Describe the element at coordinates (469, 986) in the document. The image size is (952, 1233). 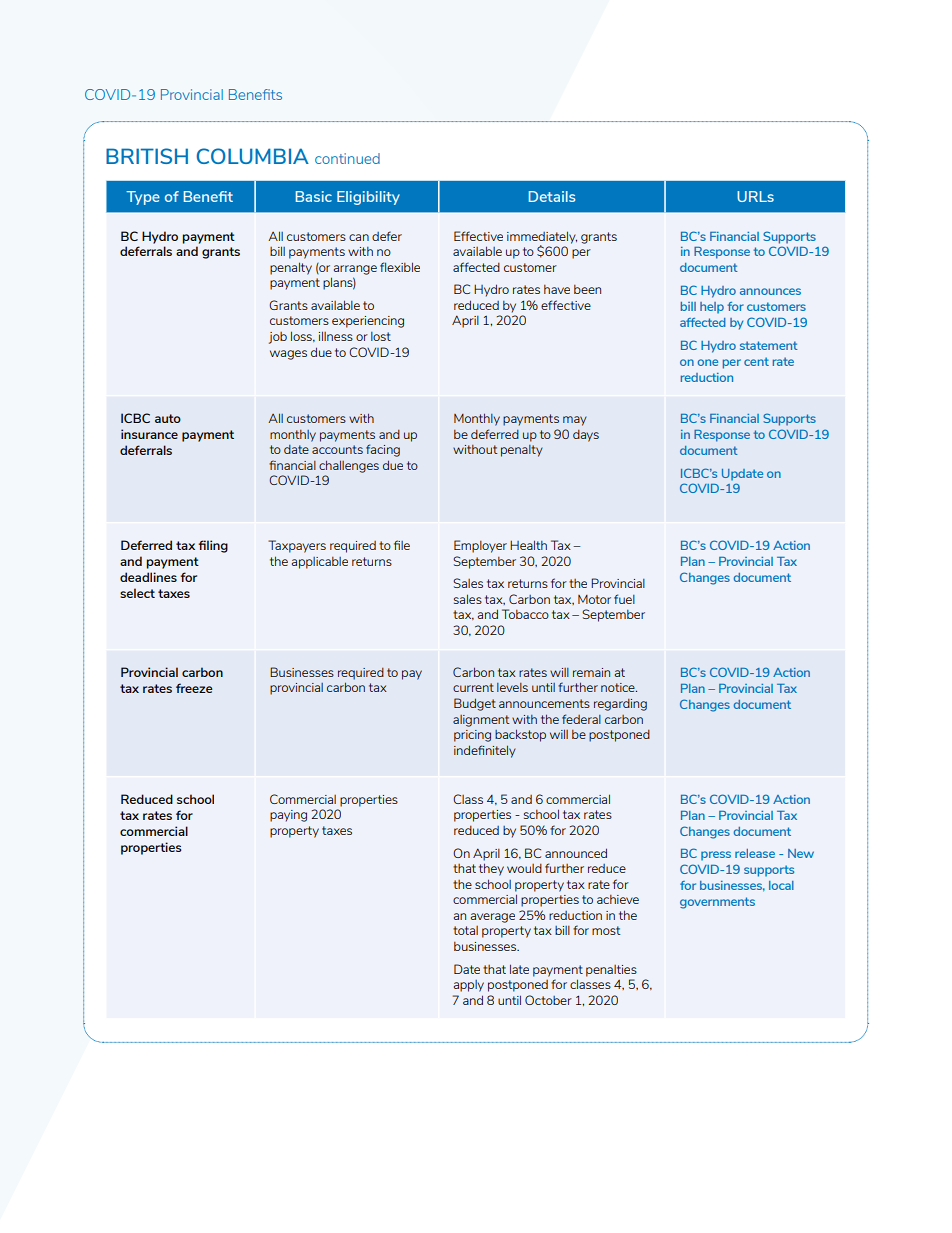
I see `apply` at that location.
